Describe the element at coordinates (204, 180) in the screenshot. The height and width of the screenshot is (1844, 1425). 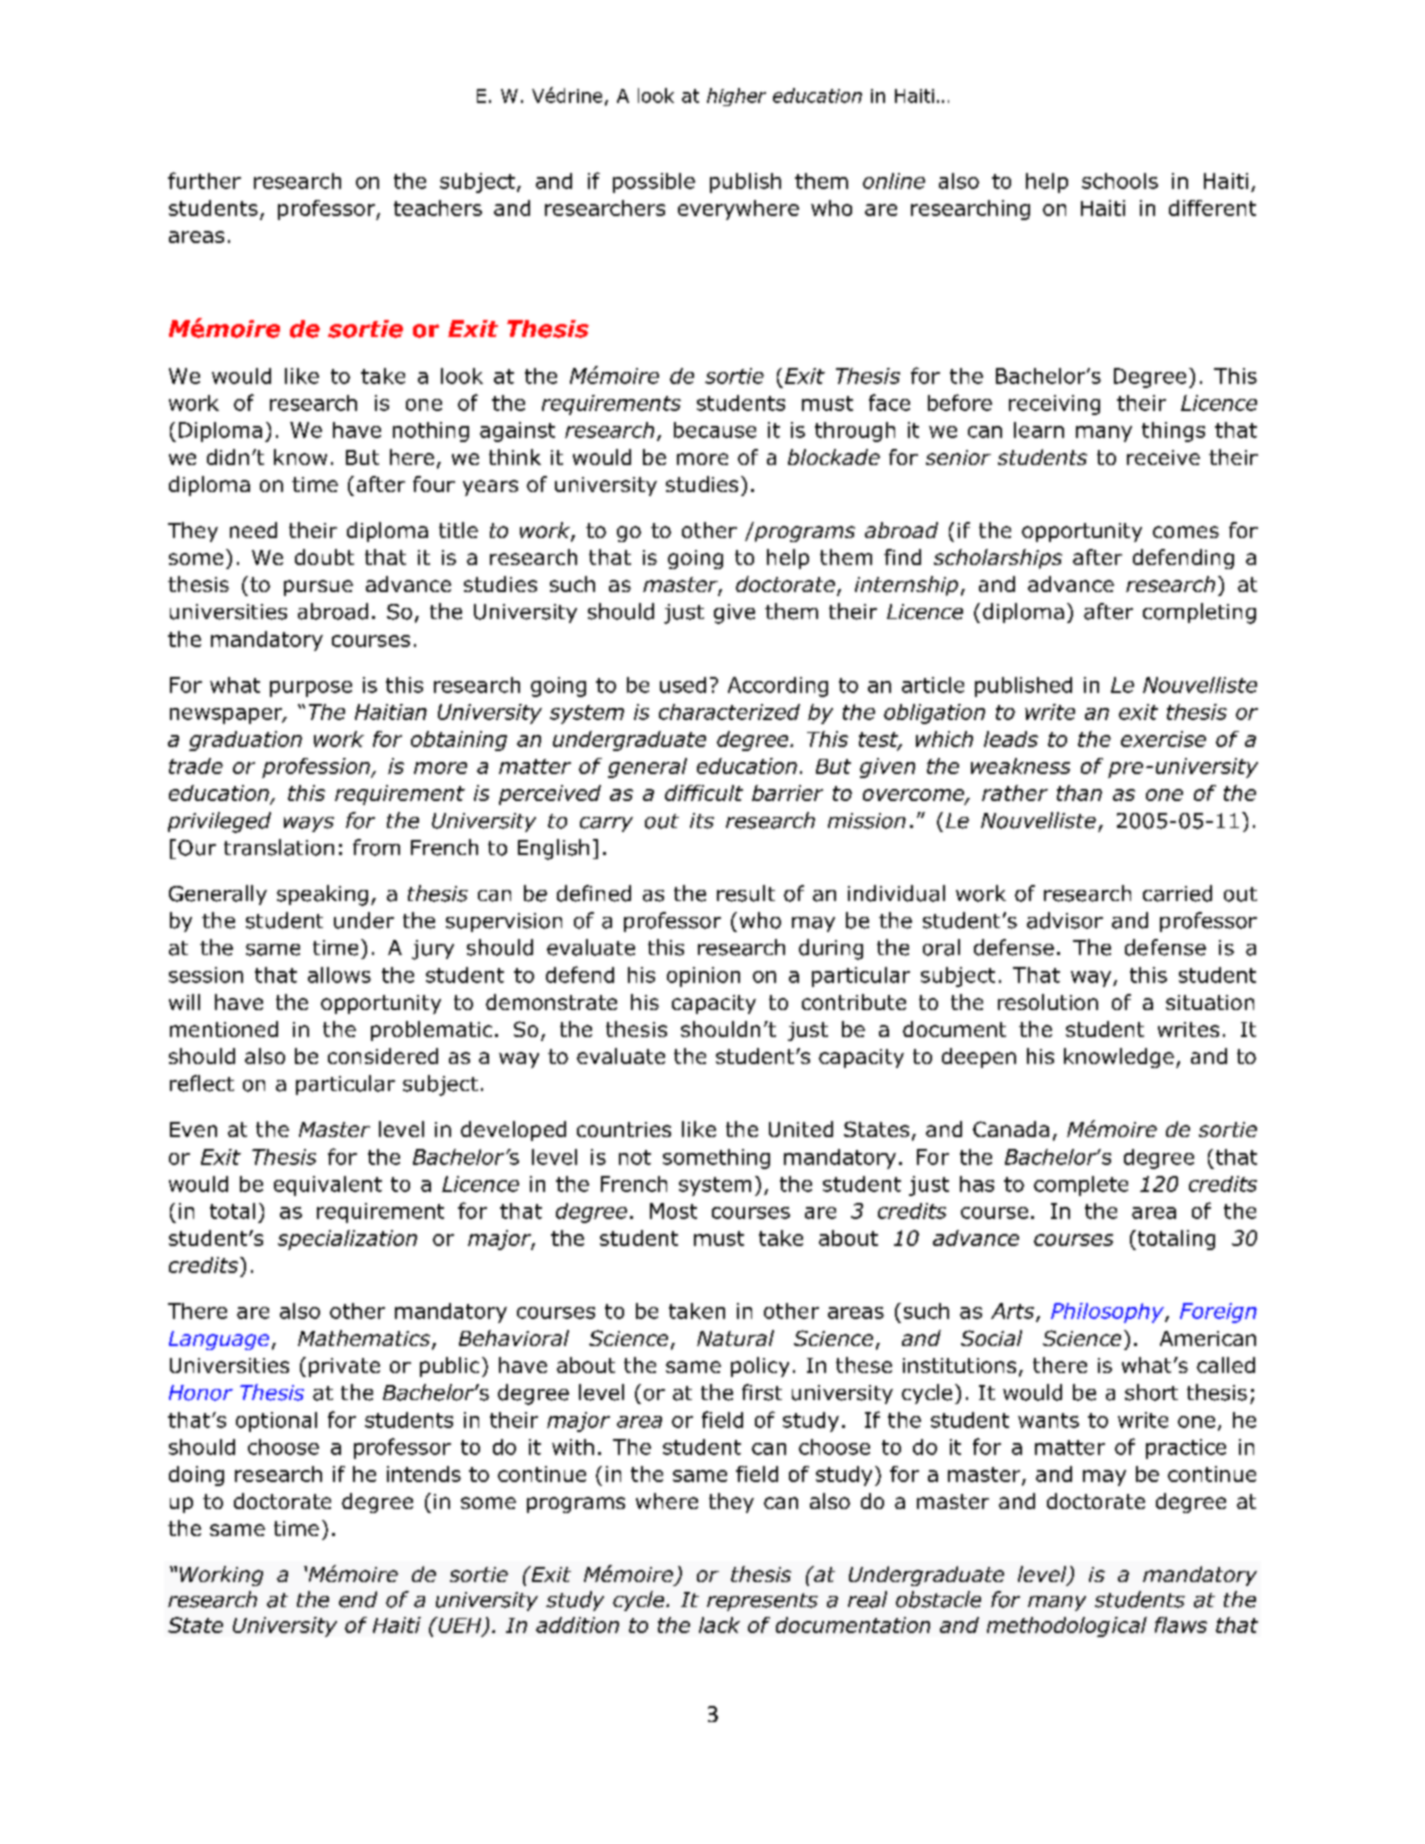
I see `further` at that location.
